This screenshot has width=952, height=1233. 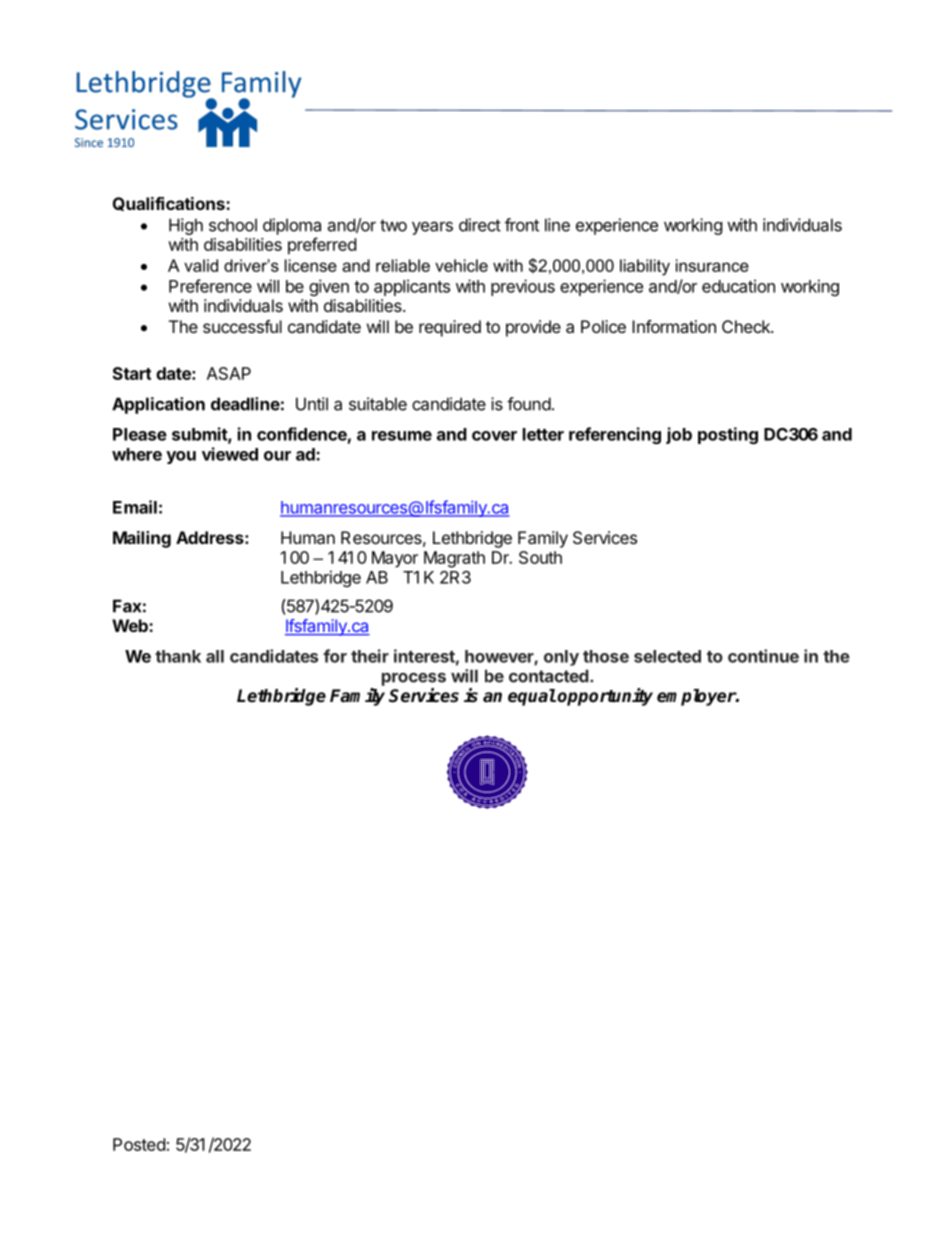 I want to click on process, so click(x=414, y=679).
